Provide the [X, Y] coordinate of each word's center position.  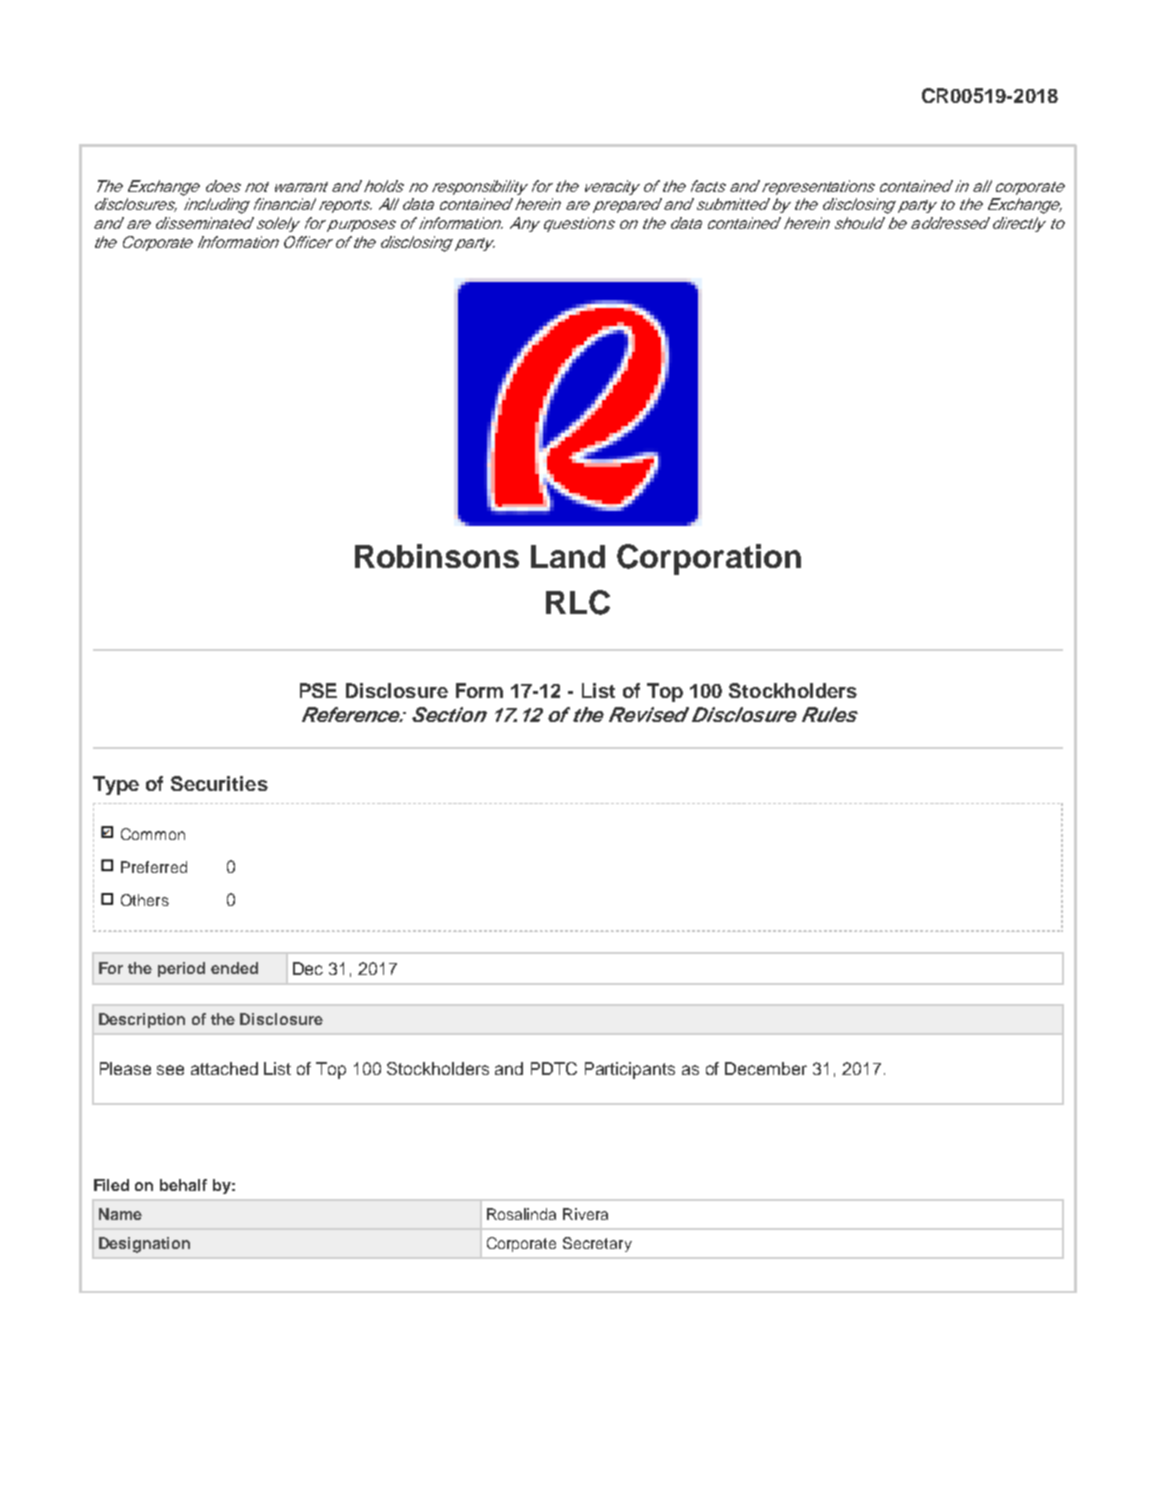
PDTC [554, 1068]
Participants [630, 1070]
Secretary [597, 1244]
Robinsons [437, 556]
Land [568, 556]
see [170, 1070]
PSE [318, 690]
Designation [144, 1245]
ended [234, 968]
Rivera [585, 1214]
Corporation [709, 559]
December [766, 1068]
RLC [578, 602]
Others [145, 900]
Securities [219, 783]
